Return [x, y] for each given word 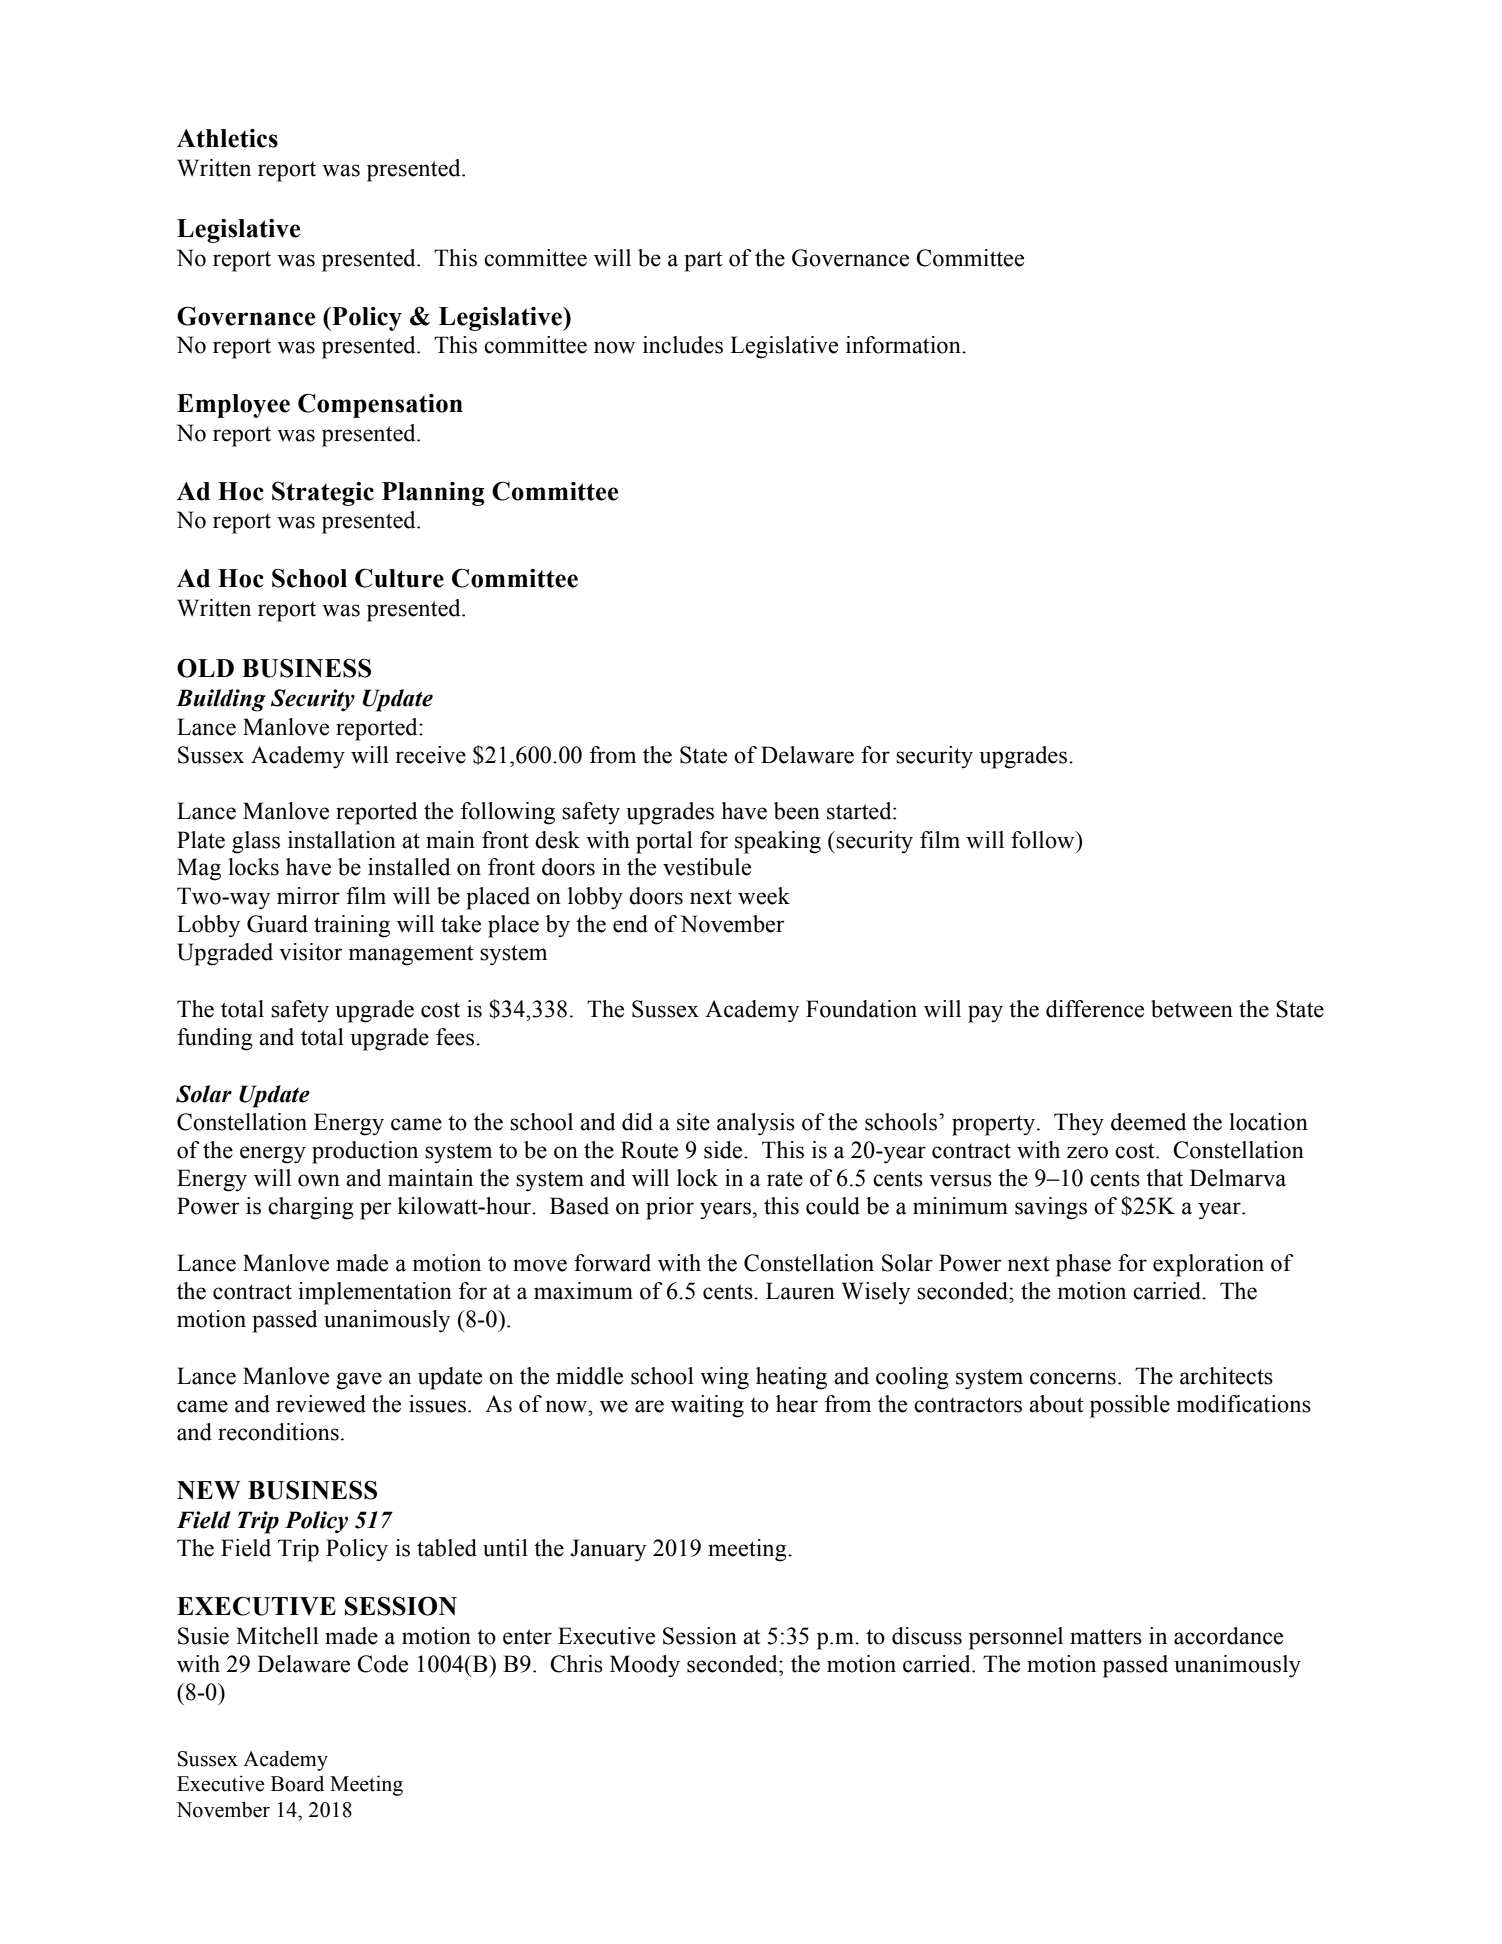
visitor [311, 952]
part [703, 261]
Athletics [227, 138]
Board [297, 1783]
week [764, 896]
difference [1095, 1009]
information [904, 345]
